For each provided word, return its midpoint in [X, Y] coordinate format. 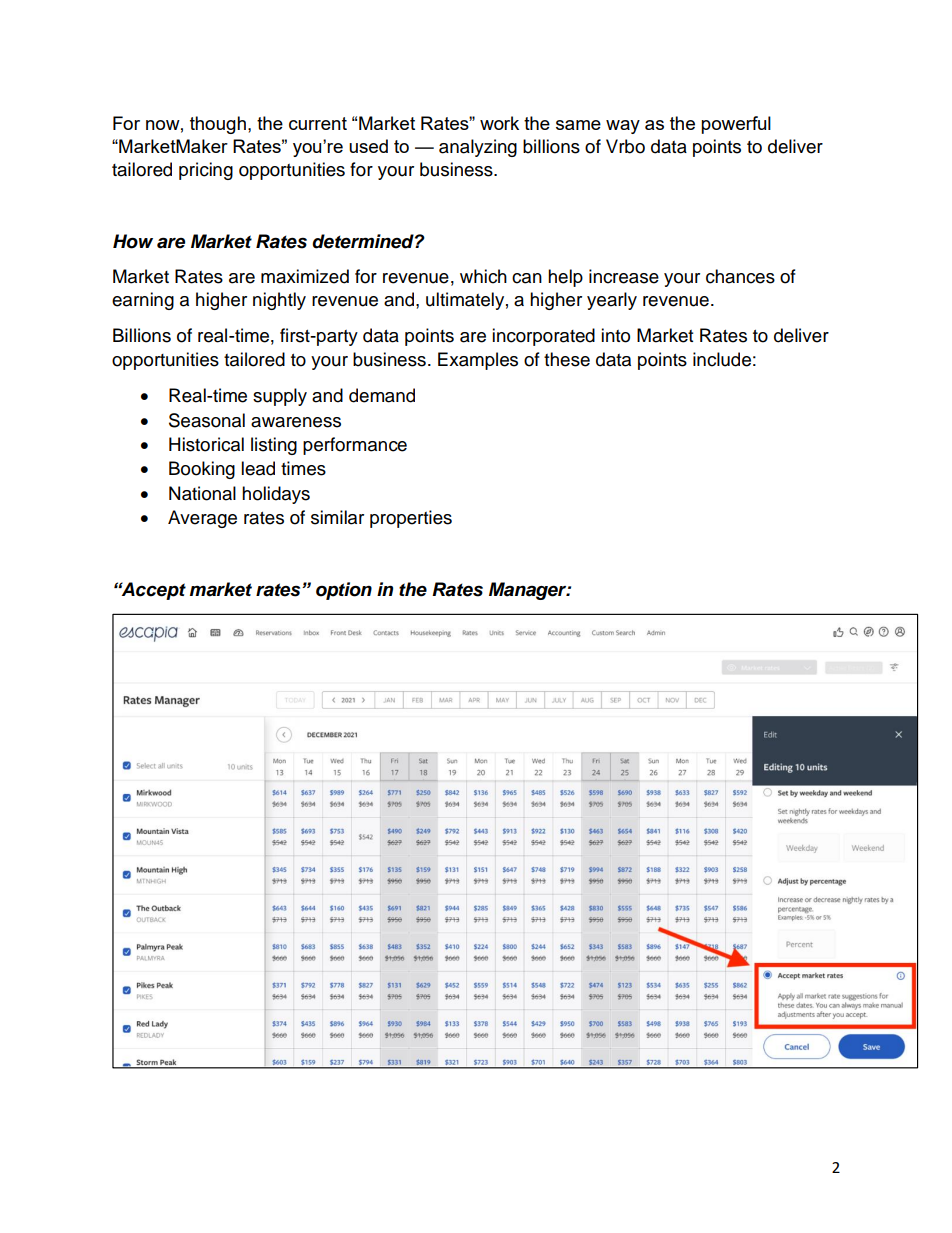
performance [355, 446]
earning [143, 301]
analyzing [478, 148]
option [344, 591]
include [722, 359]
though [218, 125]
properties [411, 519]
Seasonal [207, 420]
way [623, 127]
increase [624, 276]
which [483, 276]
